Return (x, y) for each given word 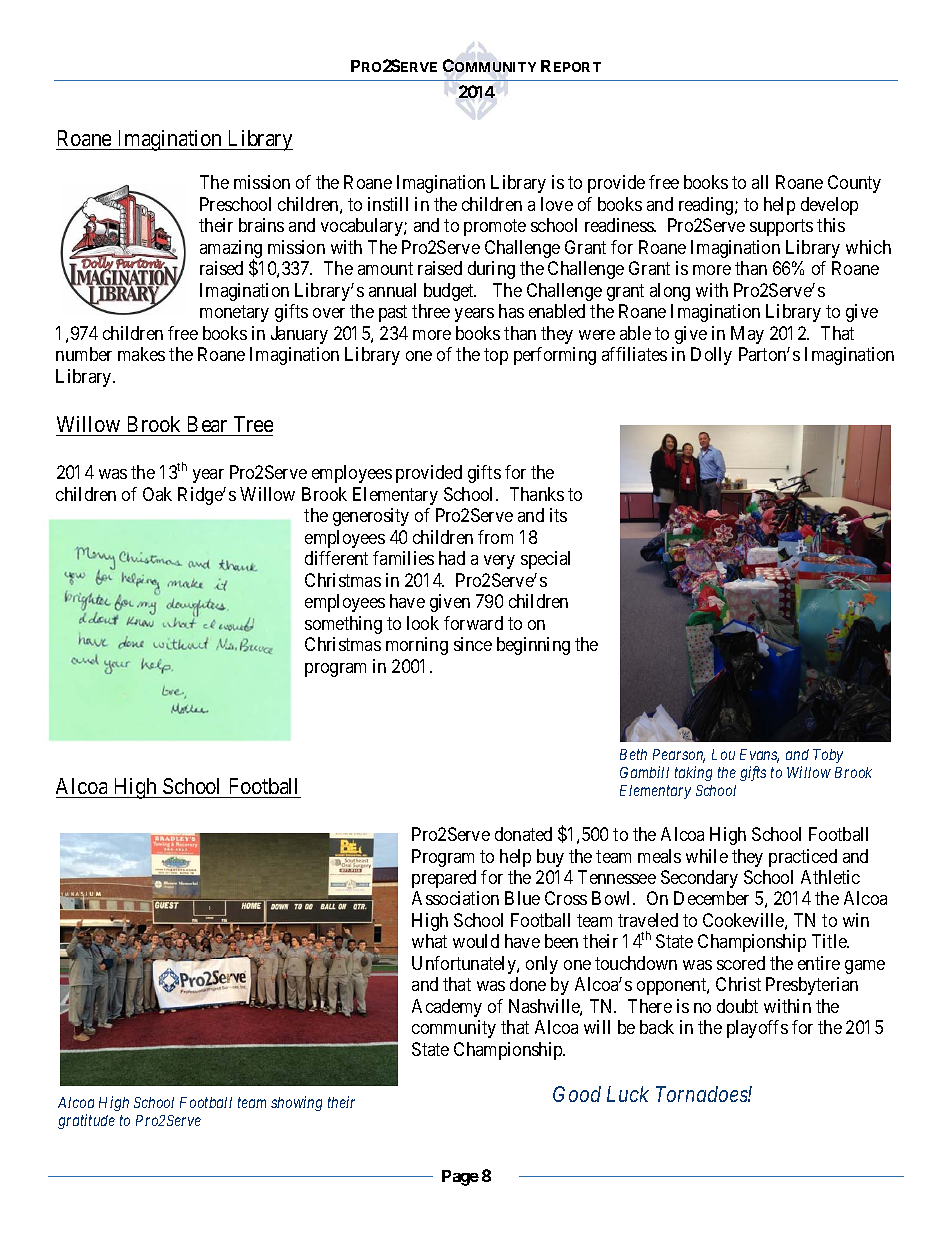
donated (523, 834)
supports (781, 228)
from (495, 537)
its (558, 515)
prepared (444, 879)
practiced (803, 858)
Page (460, 1178)
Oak (157, 494)
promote (495, 228)
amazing (231, 250)
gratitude (86, 1121)
